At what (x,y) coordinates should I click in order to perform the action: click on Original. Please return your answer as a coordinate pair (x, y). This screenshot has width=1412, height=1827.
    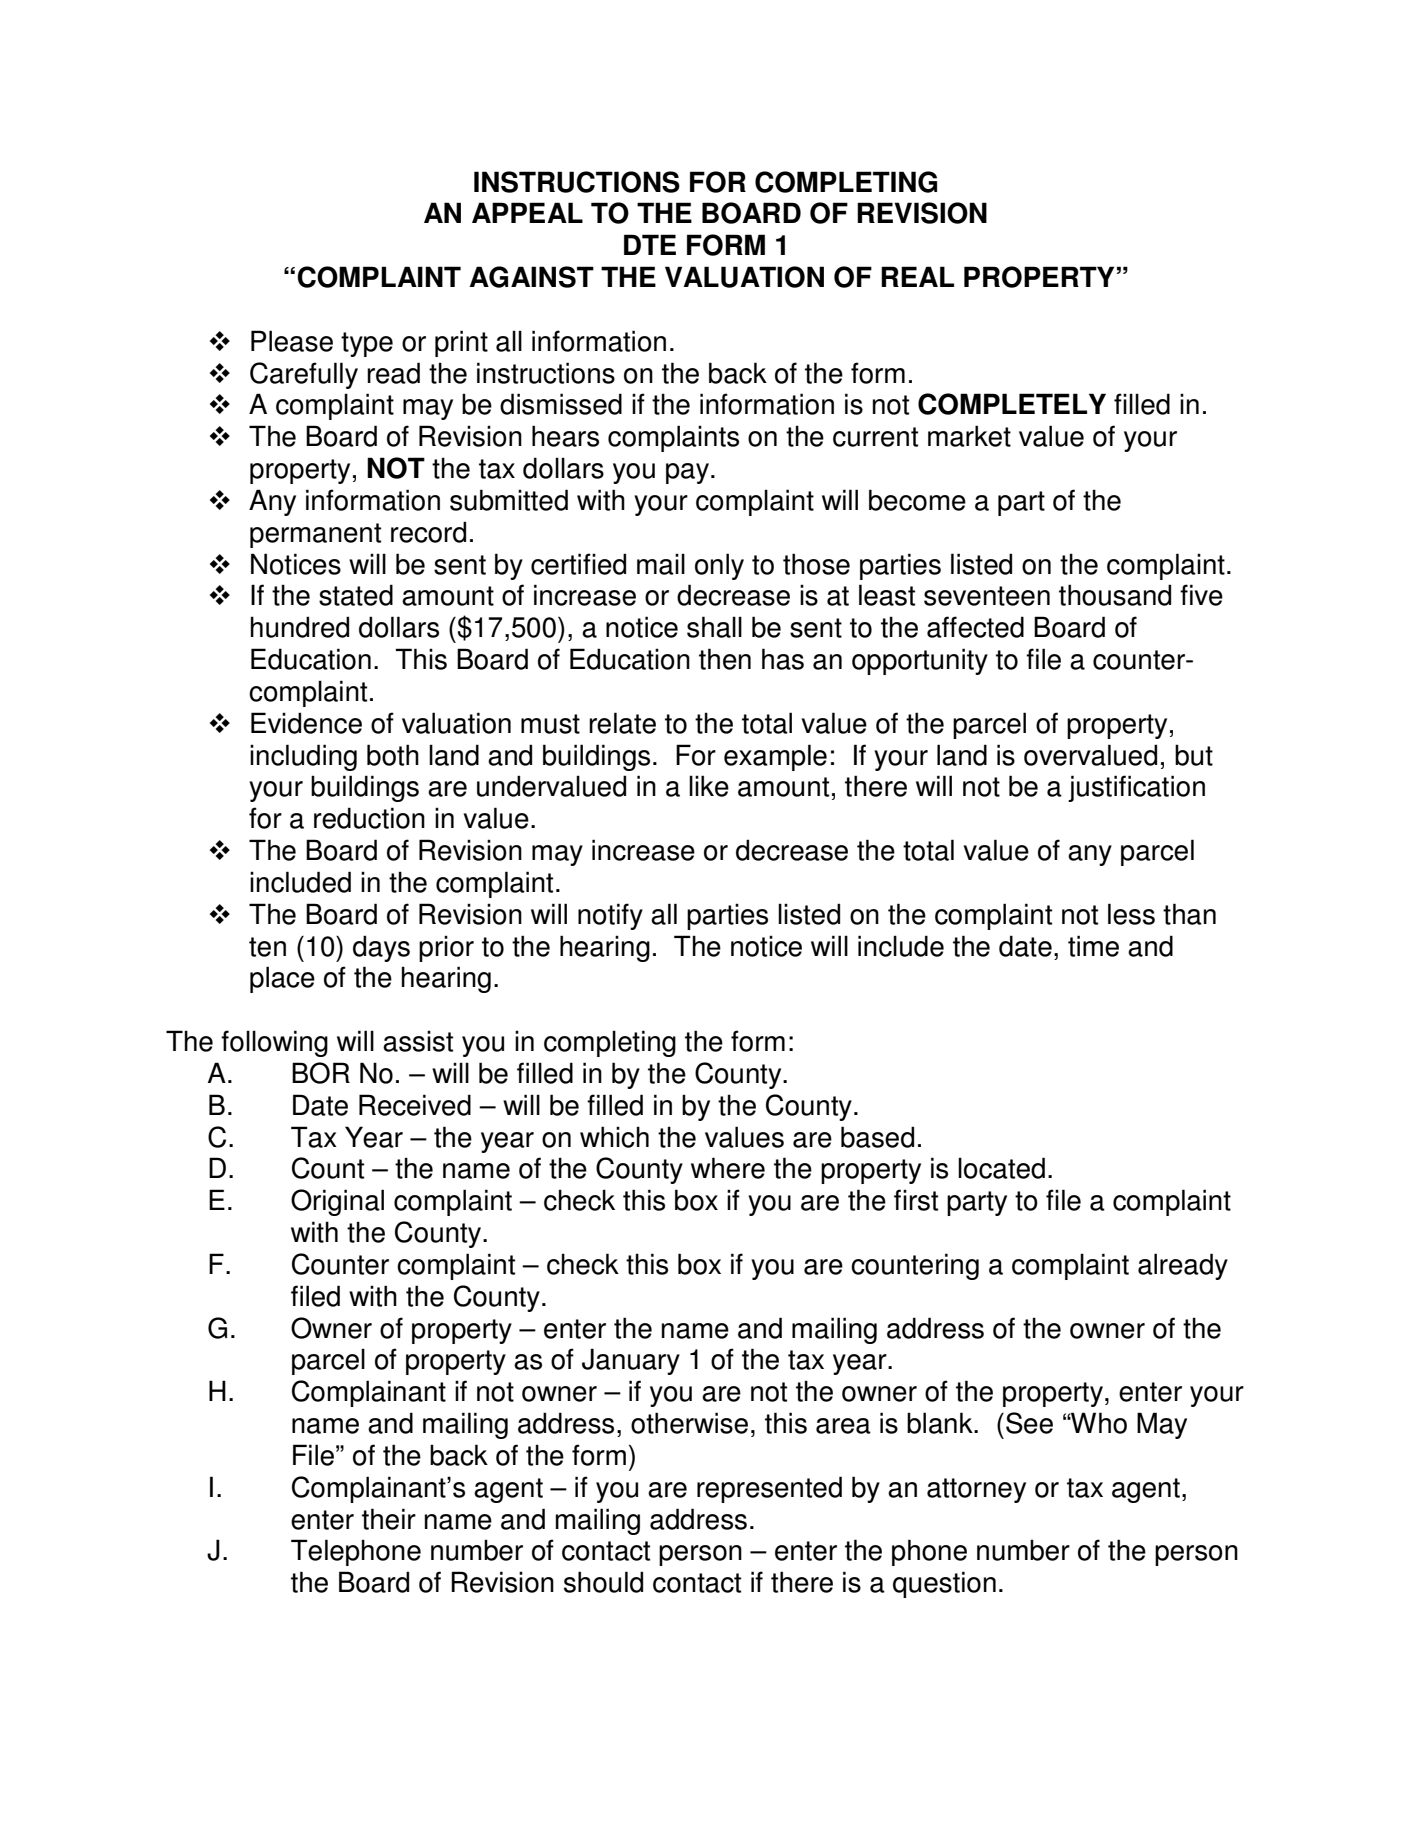
    Looking at the image, I should click on (337, 1202).
